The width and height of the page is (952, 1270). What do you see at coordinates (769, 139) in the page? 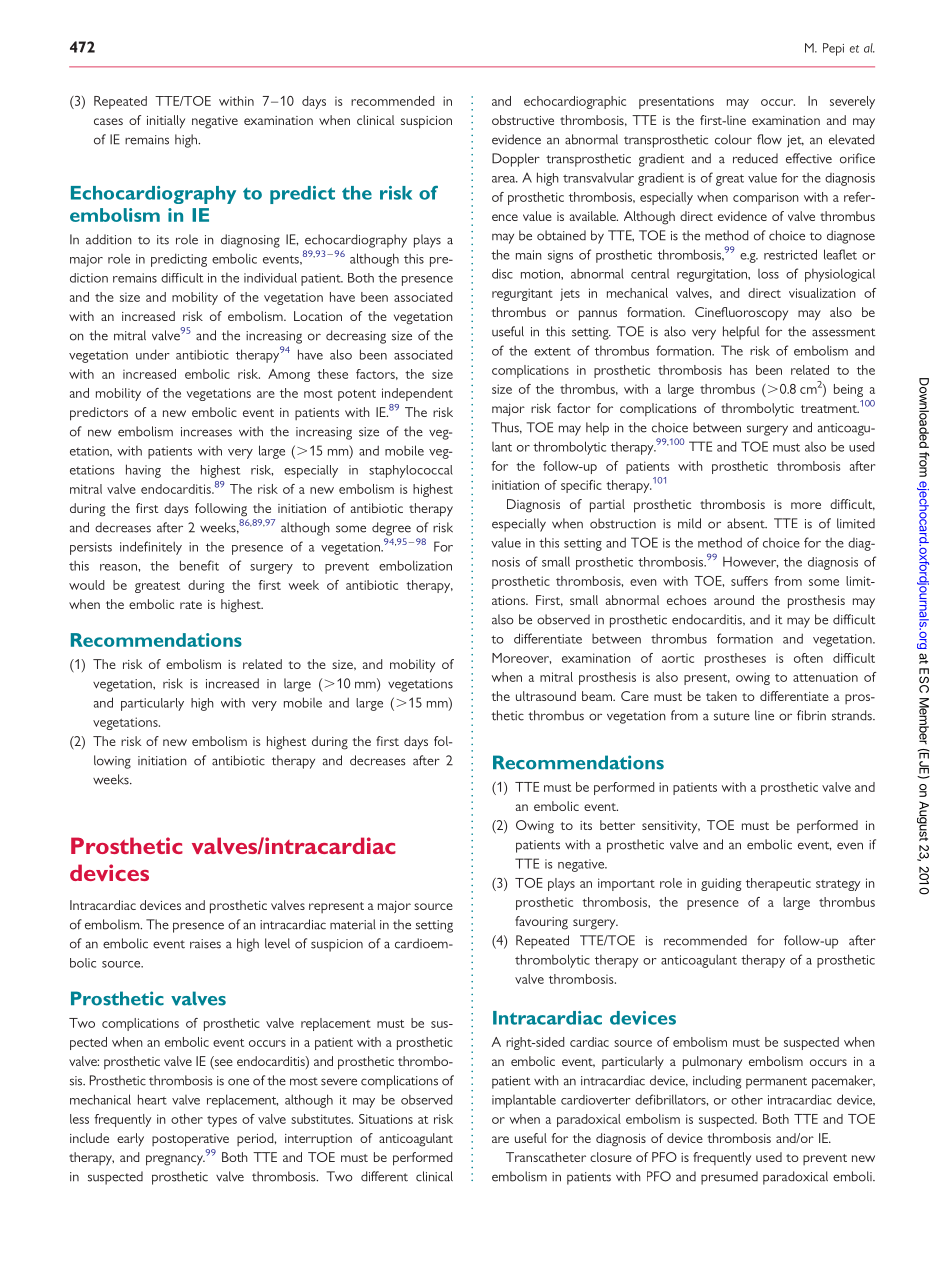
I see `flow` at bounding box center [769, 139].
